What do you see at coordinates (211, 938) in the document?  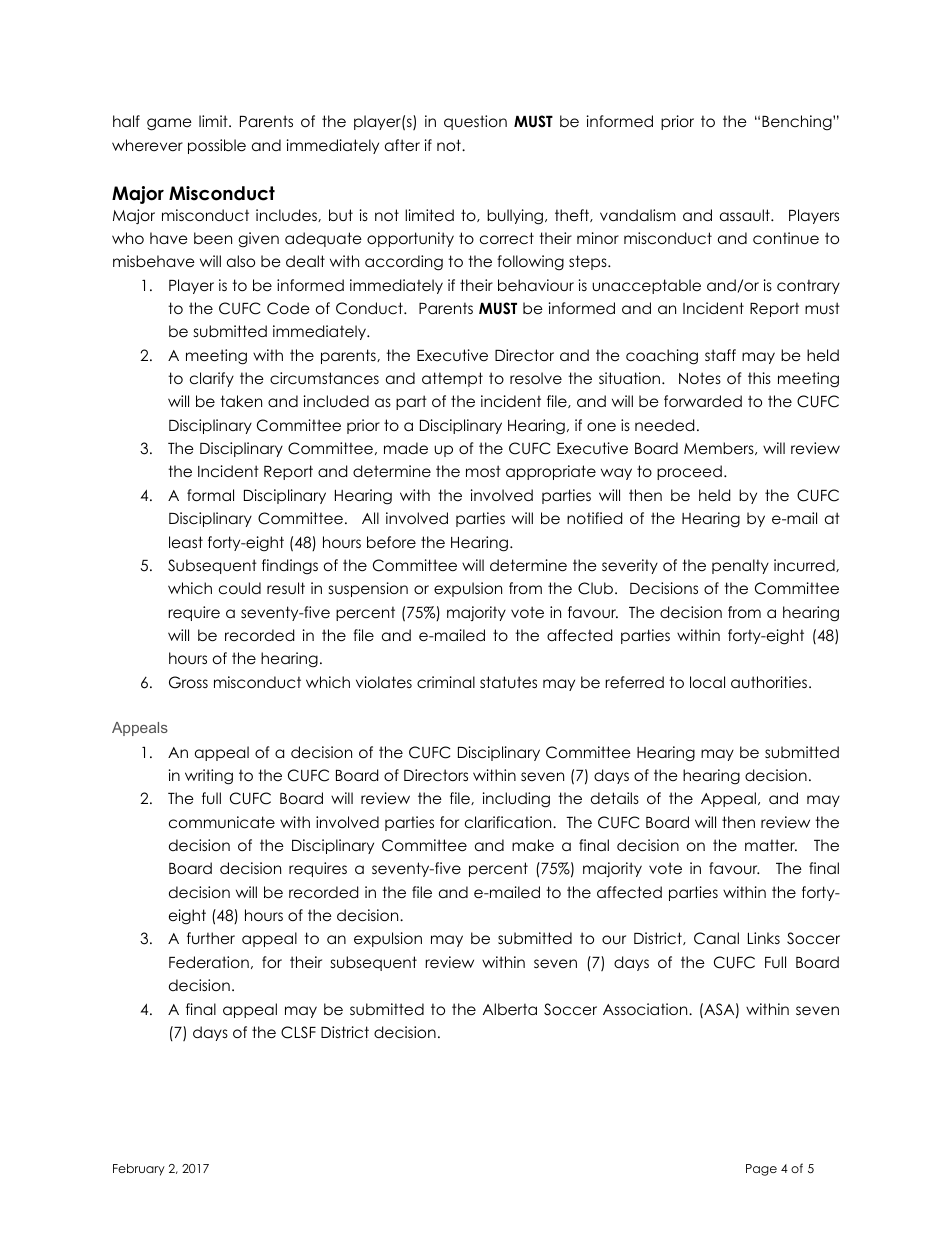 I see `further` at bounding box center [211, 938].
